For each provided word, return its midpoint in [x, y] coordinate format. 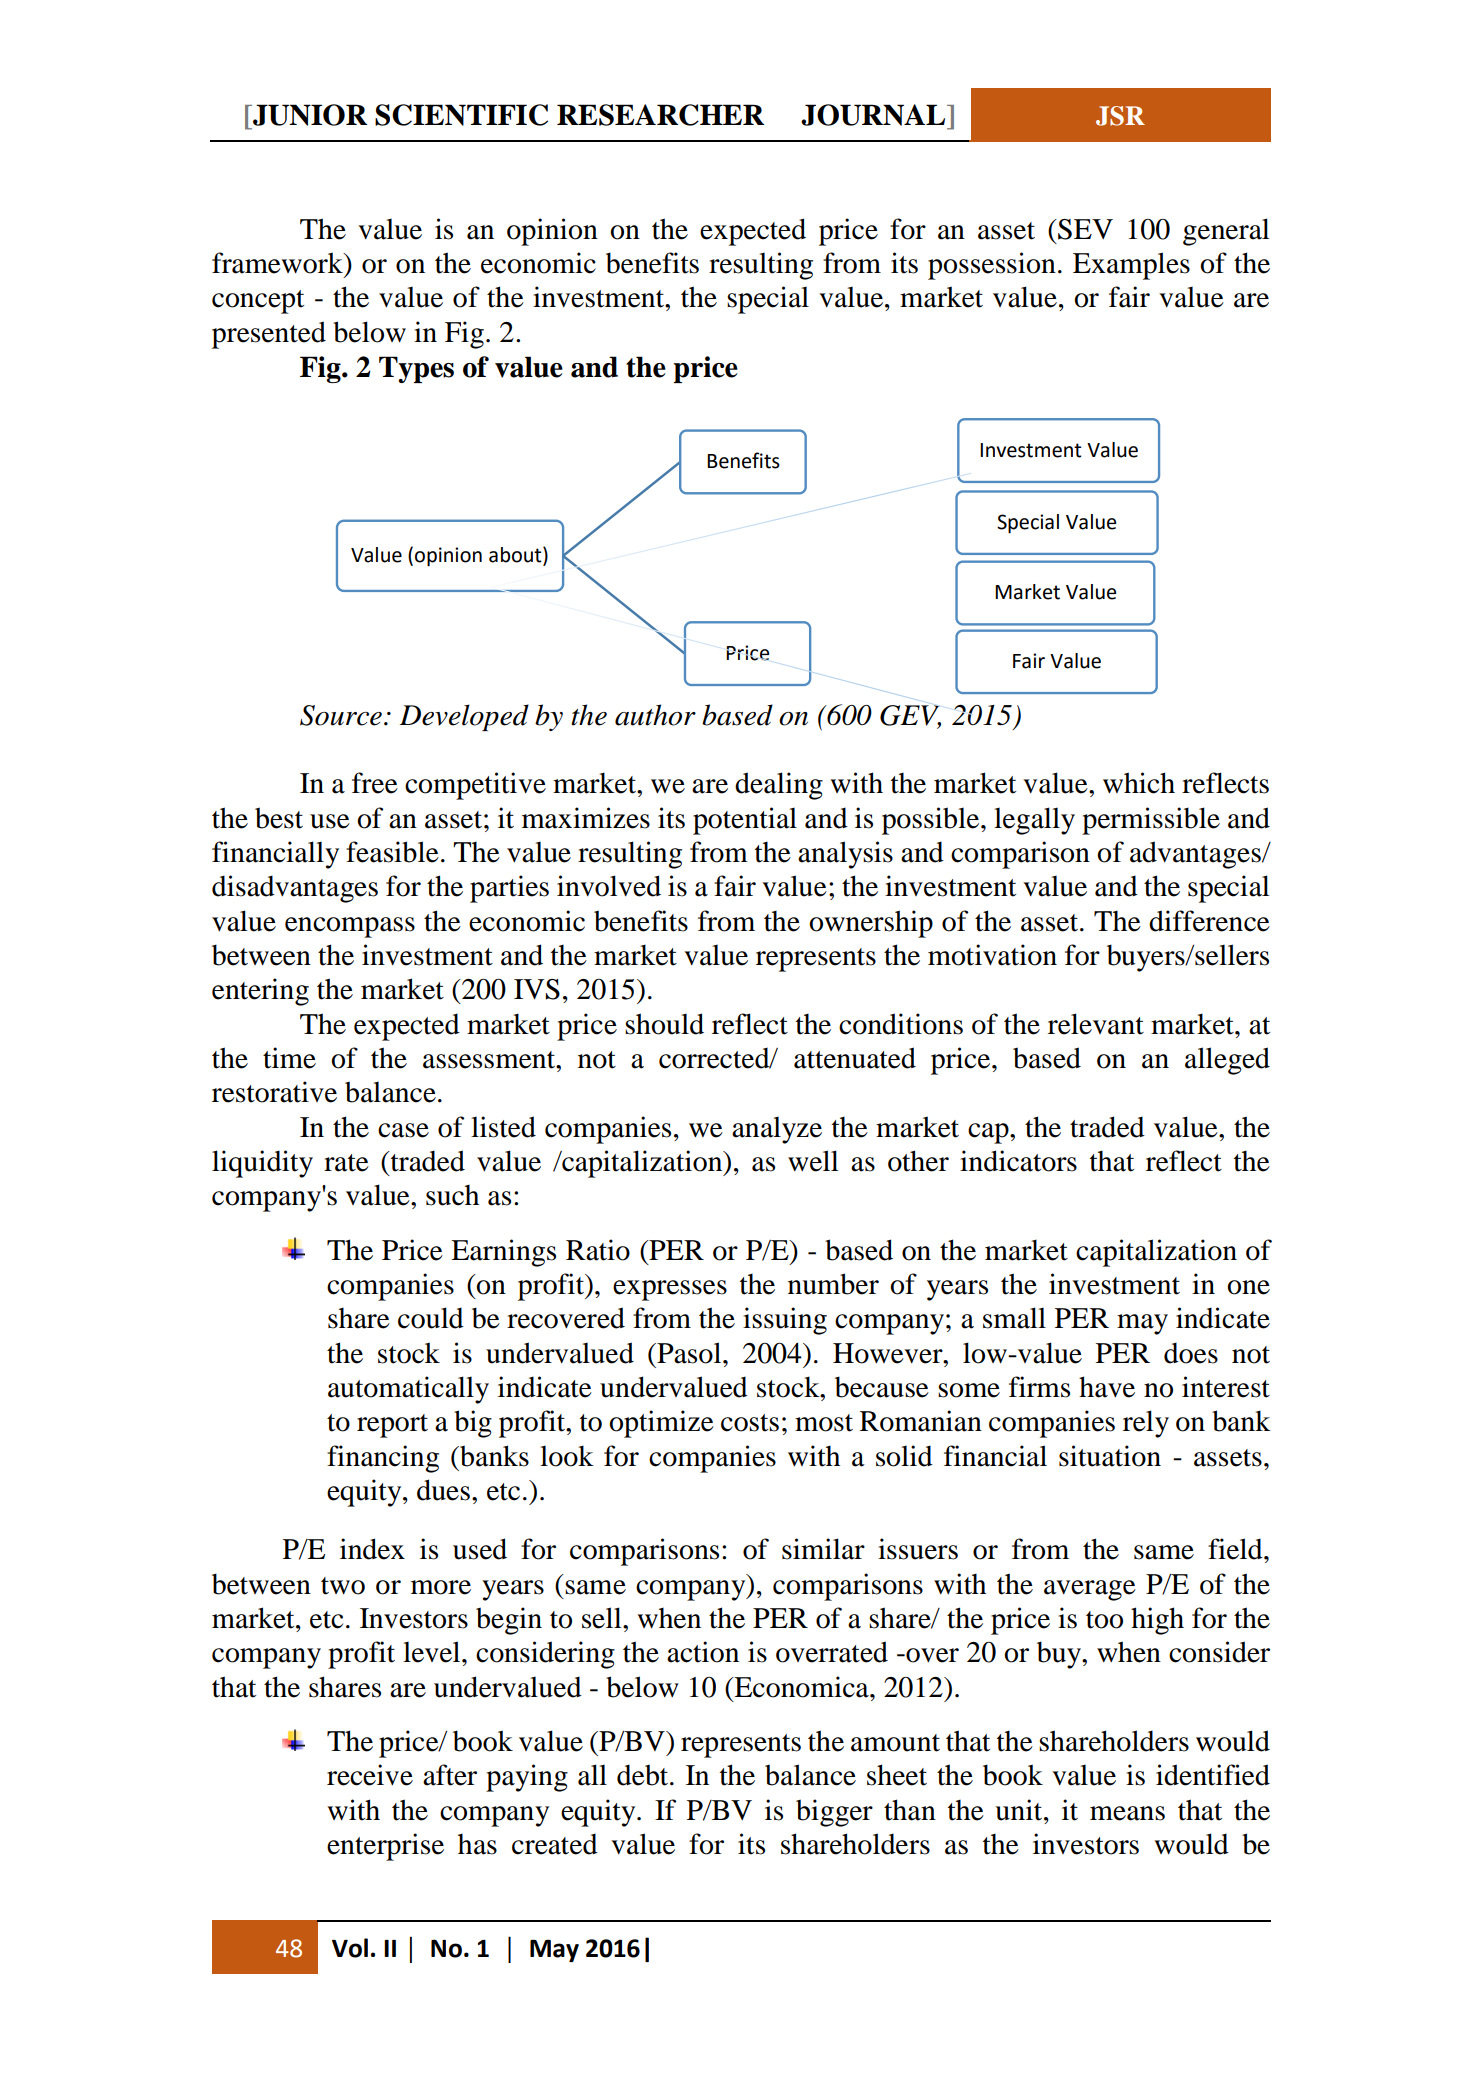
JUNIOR [309, 115]
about [516, 555]
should [664, 1024]
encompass [350, 927]
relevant [1096, 1024]
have [1107, 1387]
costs [750, 1423]
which [1139, 783]
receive [370, 1775]
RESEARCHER [660, 115]
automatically [408, 1390]
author [655, 715]
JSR [1120, 116]
